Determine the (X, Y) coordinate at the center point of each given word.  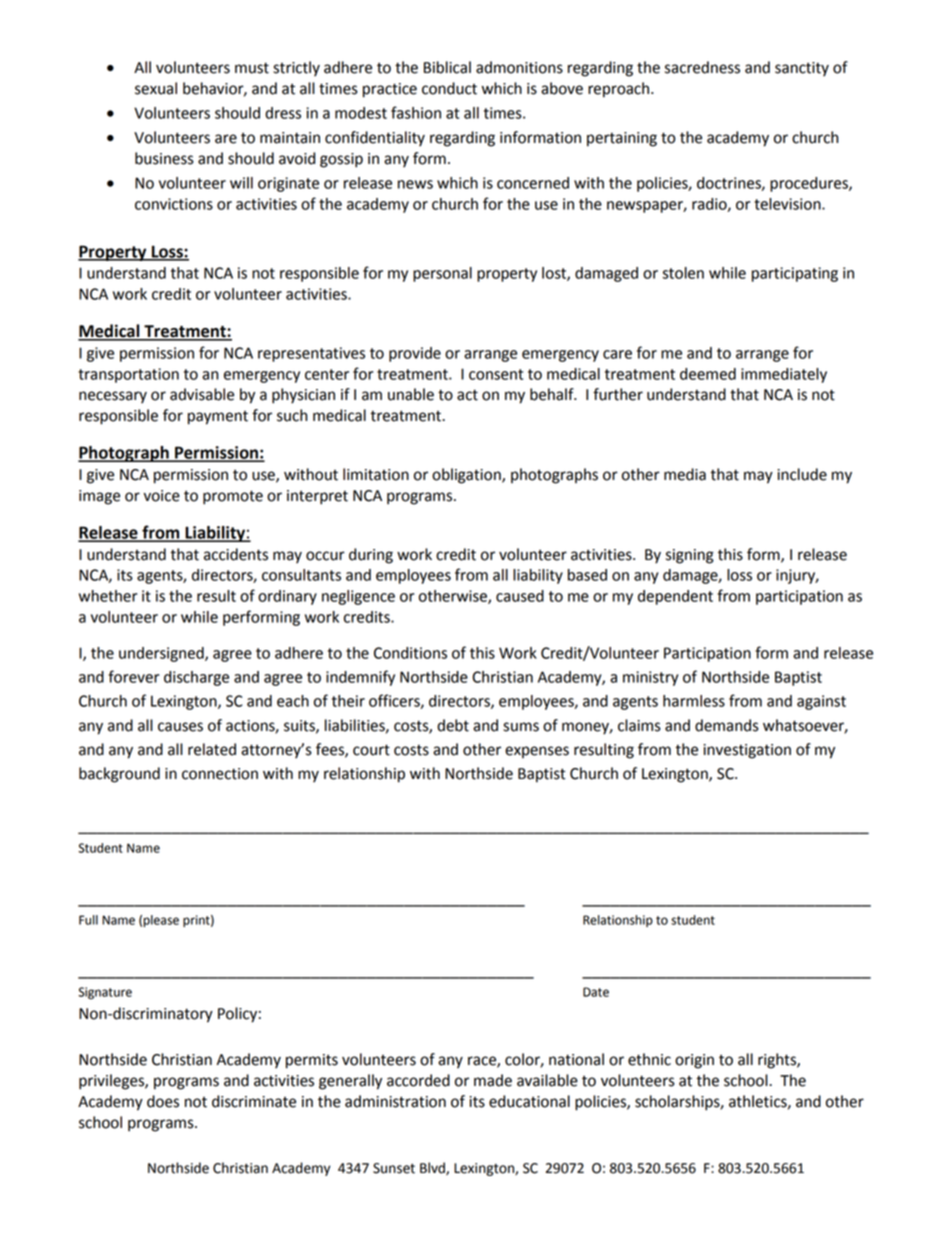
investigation (747, 751)
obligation (467, 476)
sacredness (702, 67)
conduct (449, 88)
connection (220, 774)
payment (218, 418)
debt (453, 725)
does (163, 1101)
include (802, 474)
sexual (156, 88)
